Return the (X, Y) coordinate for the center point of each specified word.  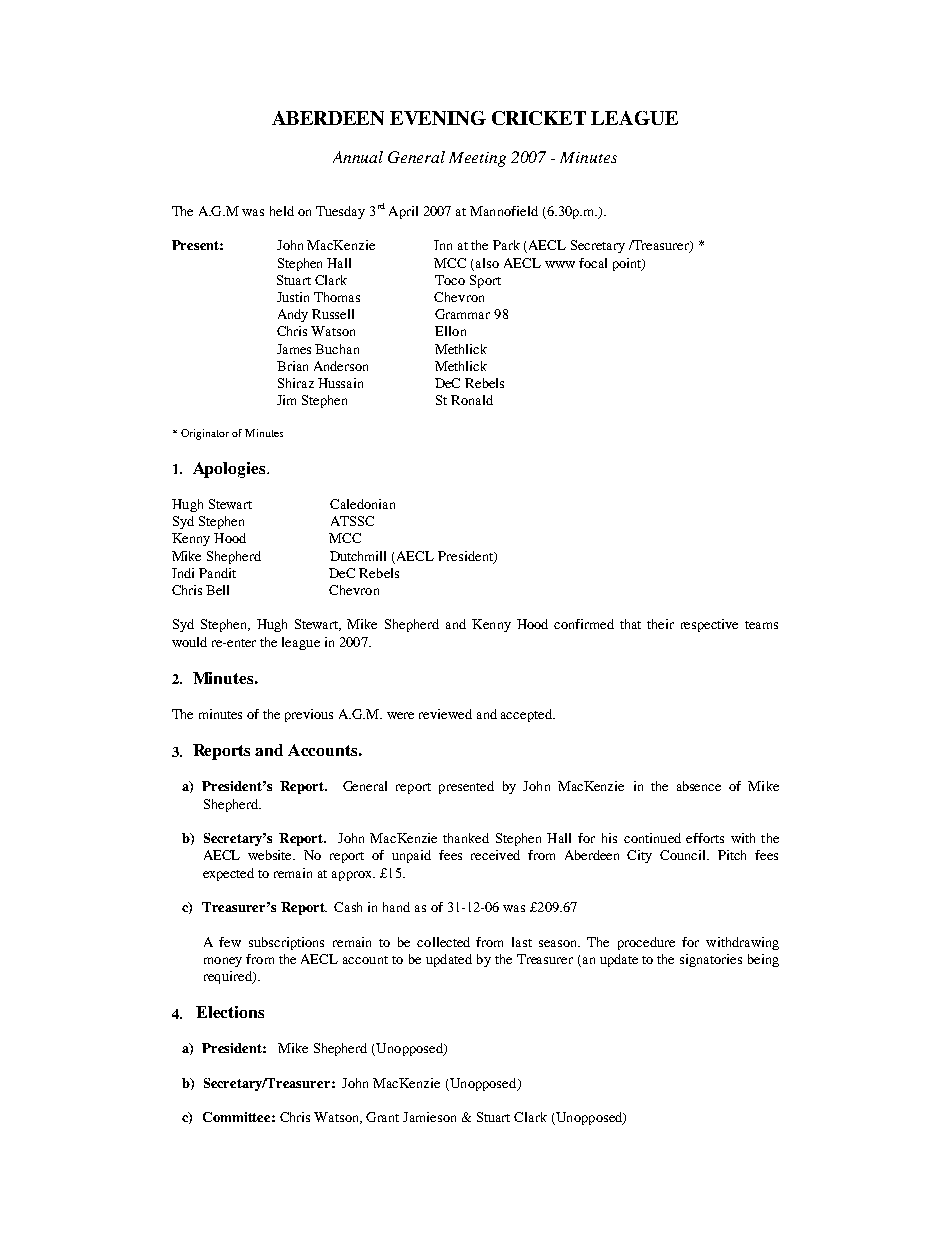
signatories (711, 960)
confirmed (584, 624)
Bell (217, 590)
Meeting (477, 159)
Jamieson (429, 1117)
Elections (230, 1012)
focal (593, 263)
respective (709, 625)
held (282, 211)
